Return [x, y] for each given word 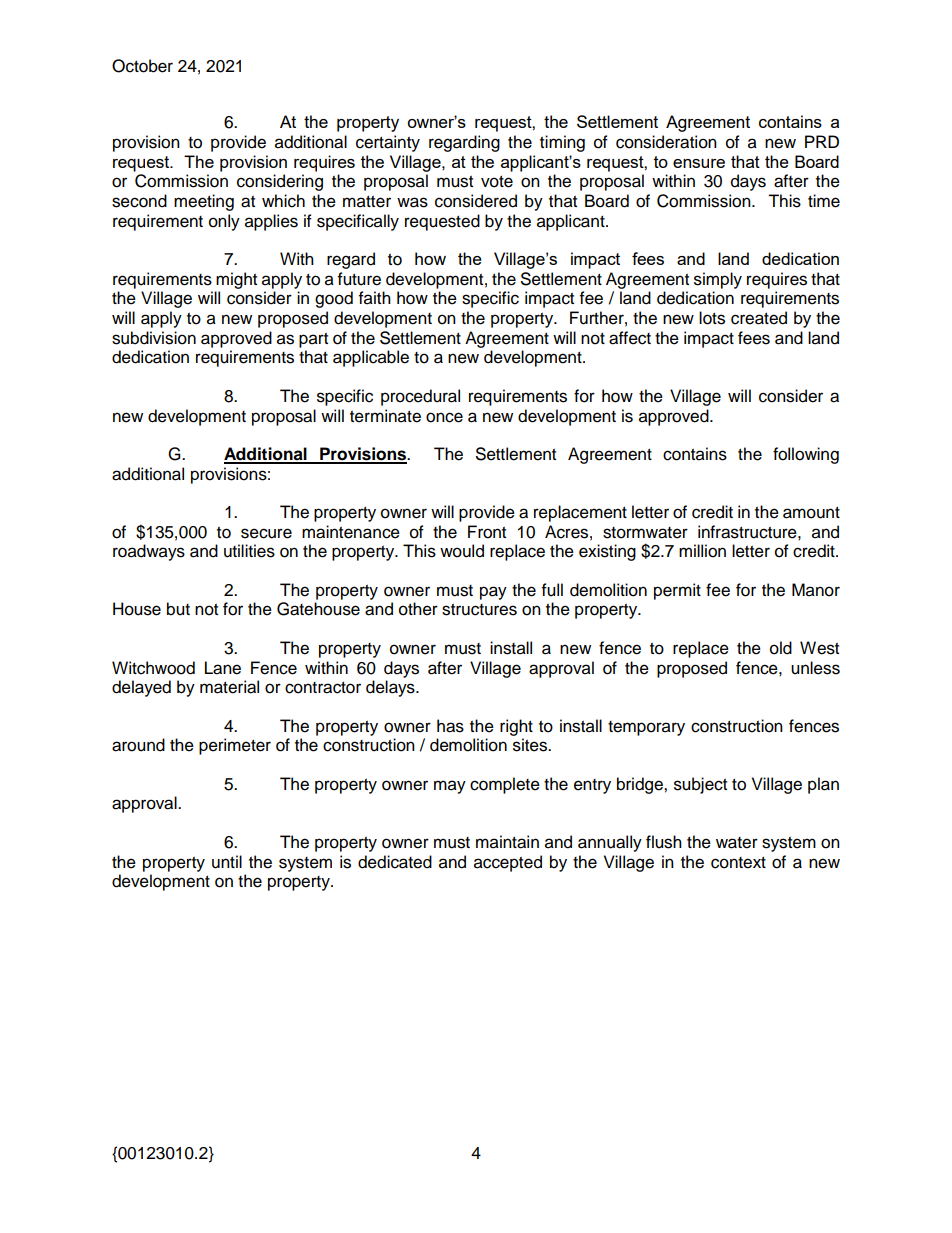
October [142, 66]
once [444, 417]
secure [266, 533]
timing [562, 143]
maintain [507, 842]
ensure [699, 163]
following [806, 455]
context [738, 863]
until [227, 862]
